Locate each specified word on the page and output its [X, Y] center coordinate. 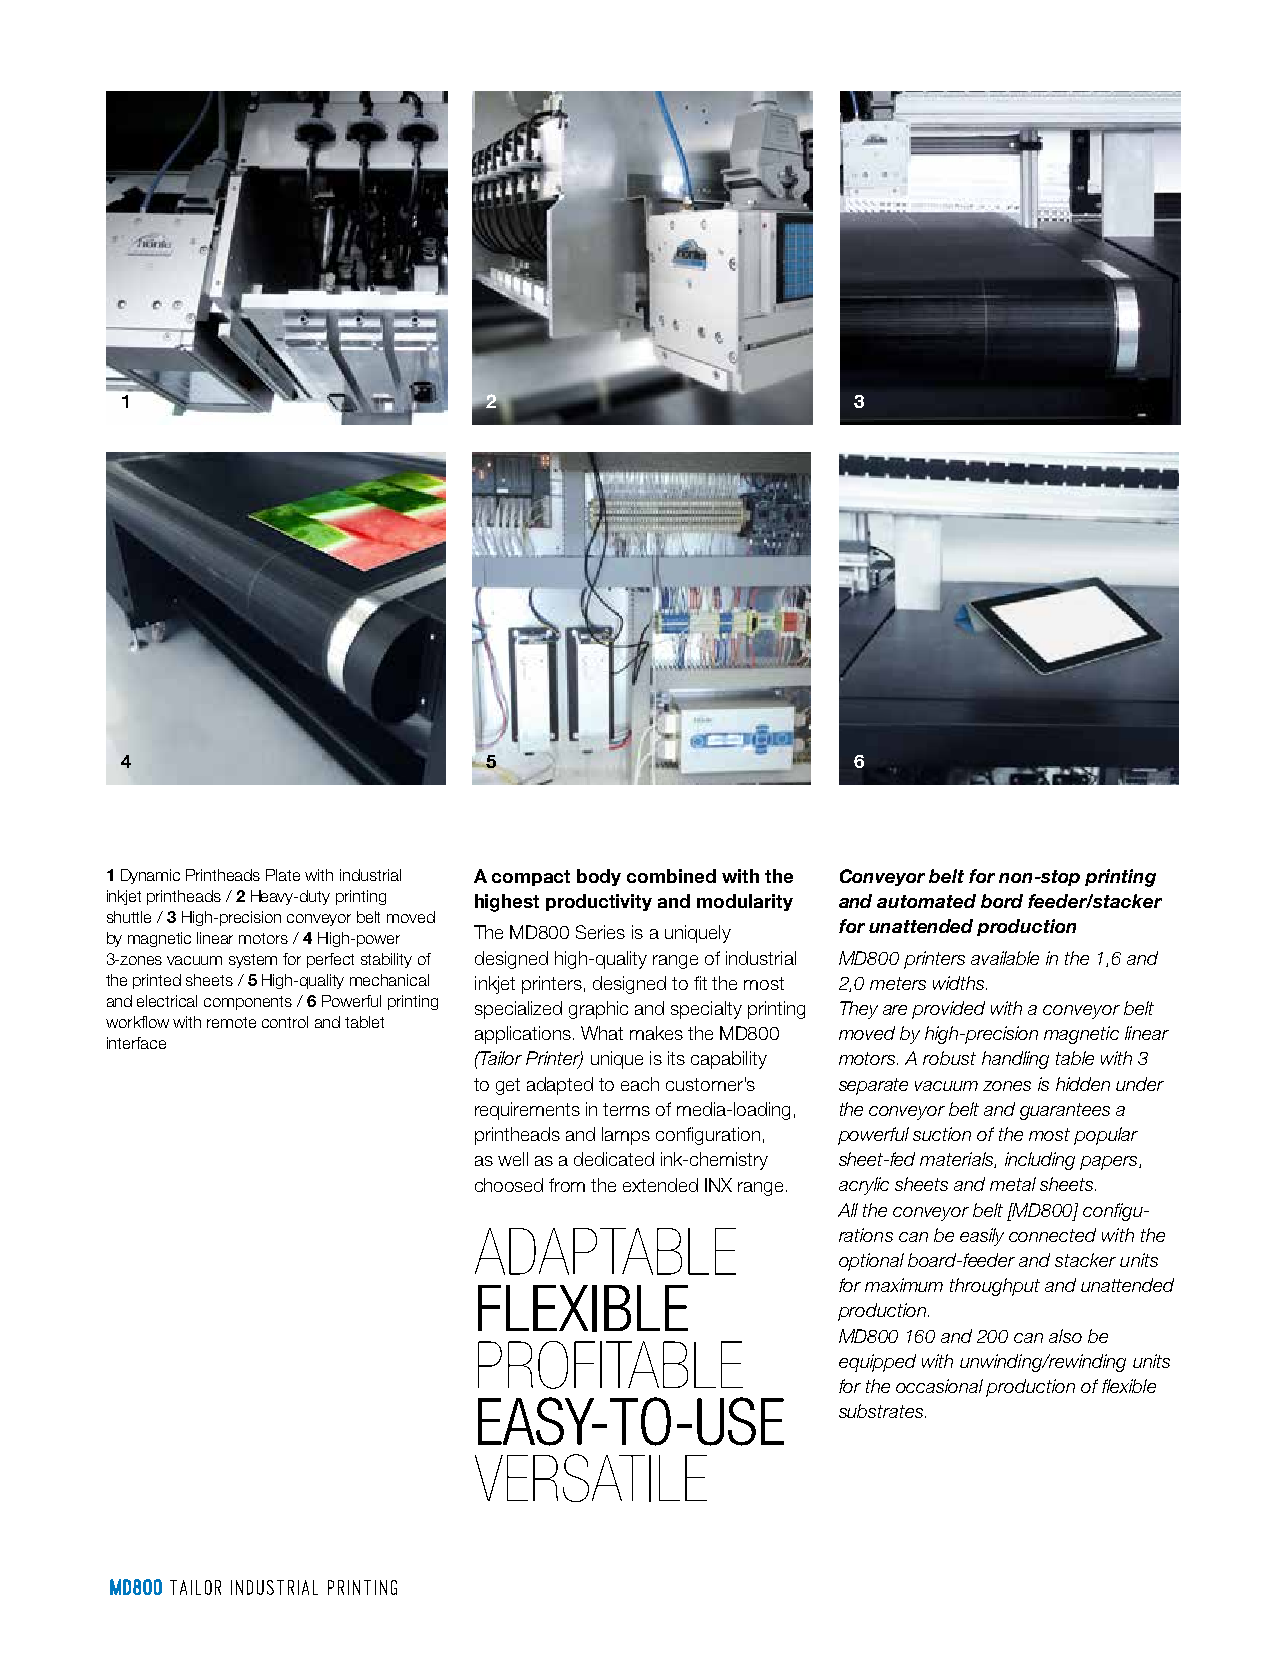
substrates [882, 1411]
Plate [283, 875]
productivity [599, 902]
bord [1002, 901]
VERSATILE [591, 1478]
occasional [939, 1386]
